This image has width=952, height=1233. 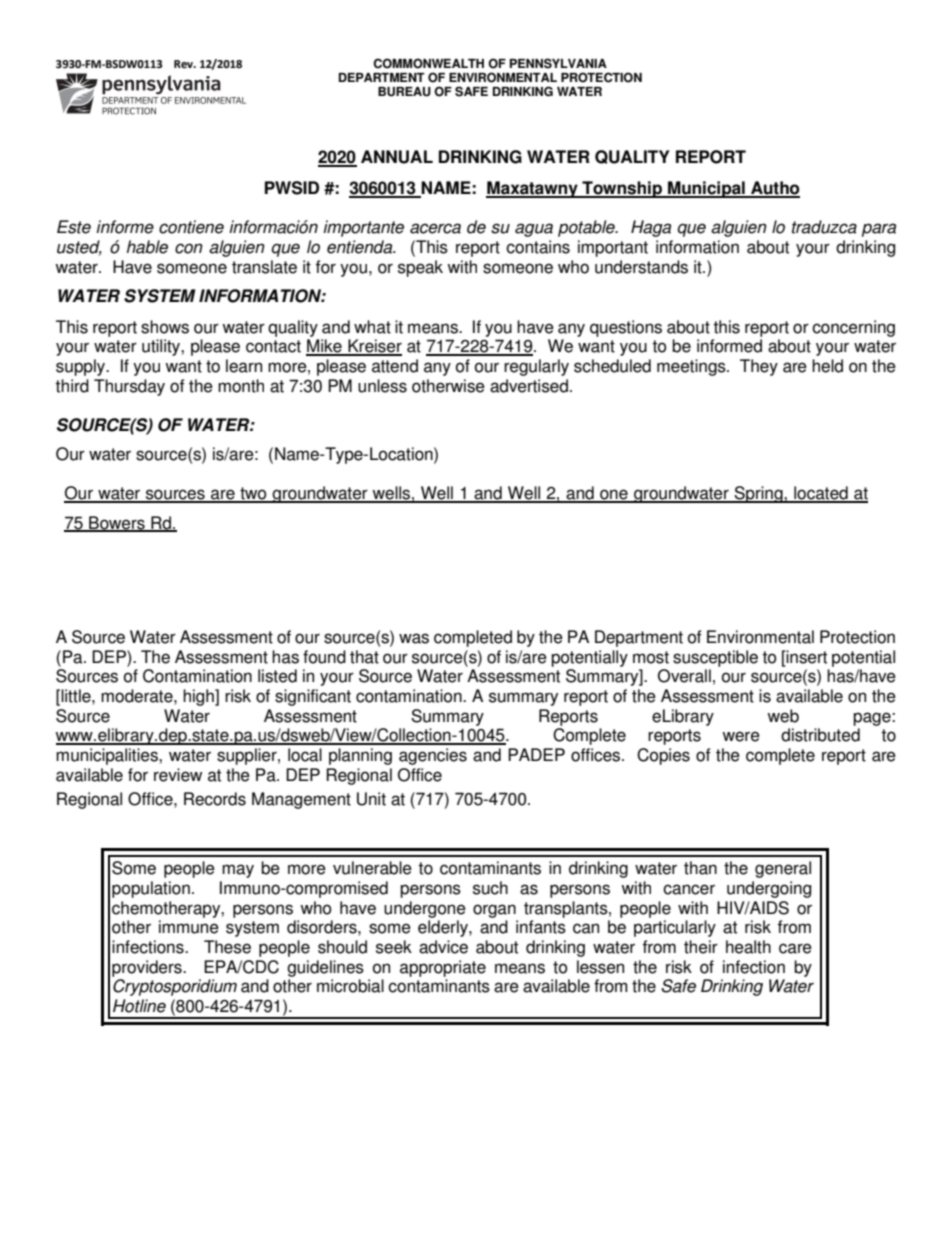 What do you see at coordinates (821, 494) in the image?
I see `located` at bounding box center [821, 494].
